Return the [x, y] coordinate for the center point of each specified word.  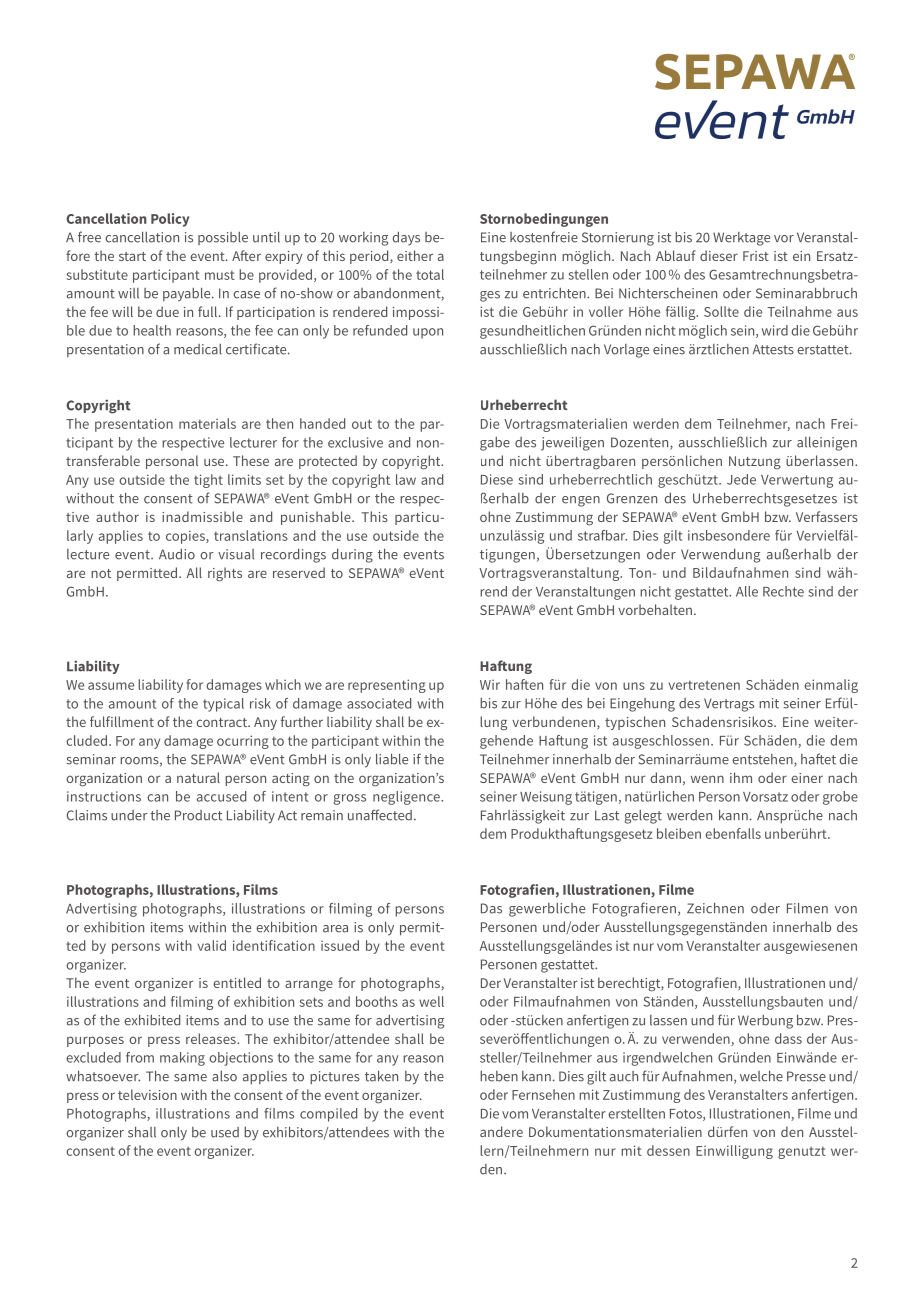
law [406, 479]
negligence [407, 798]
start [132, 256]
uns [634, 686]
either [415, 255]
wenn [707, 779]
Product [198, 815]
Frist [756, 256]
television [147, 1094]
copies [186, 537]
